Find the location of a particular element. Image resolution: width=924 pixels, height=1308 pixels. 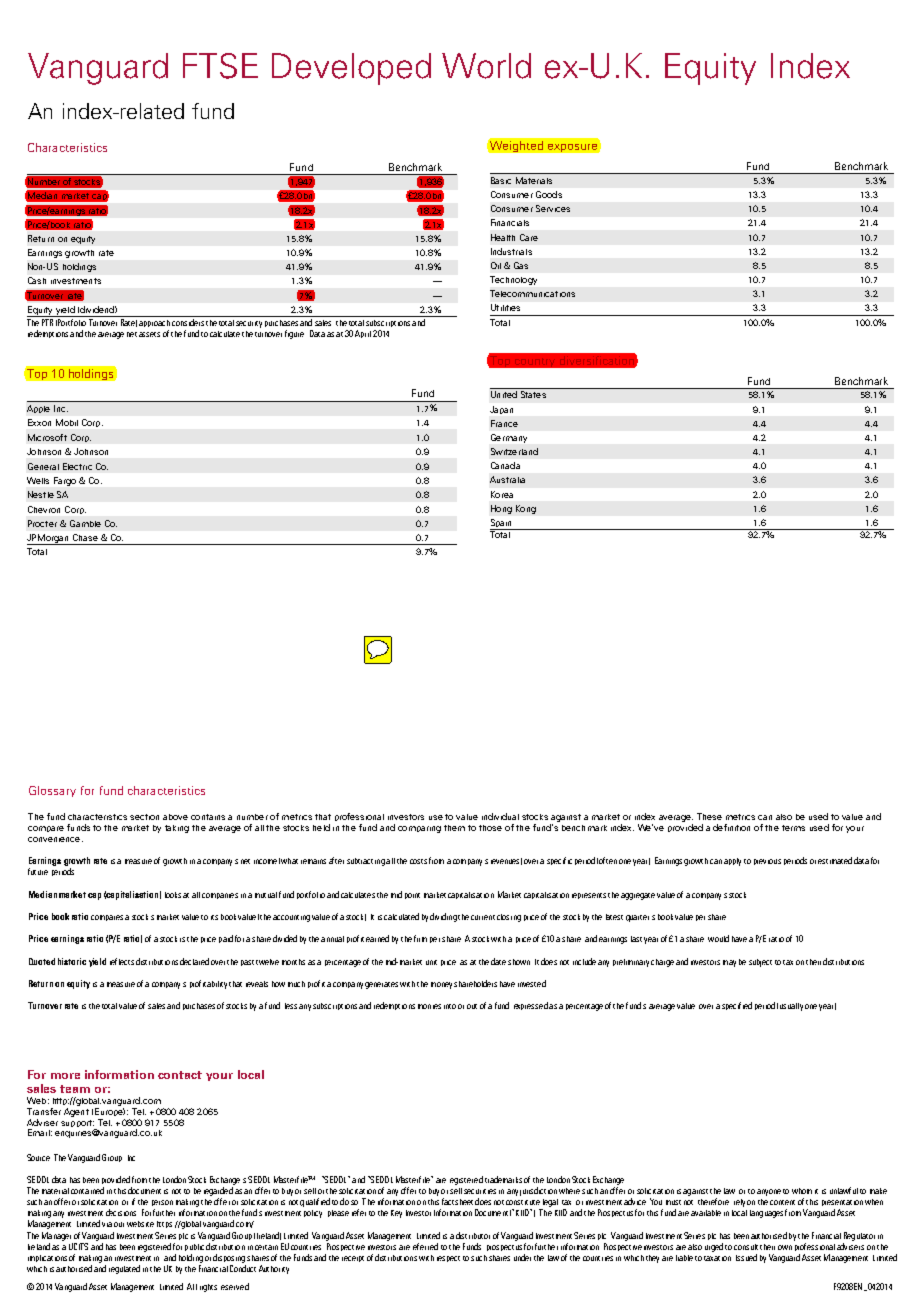

World is located at coordinates (486, 66).
